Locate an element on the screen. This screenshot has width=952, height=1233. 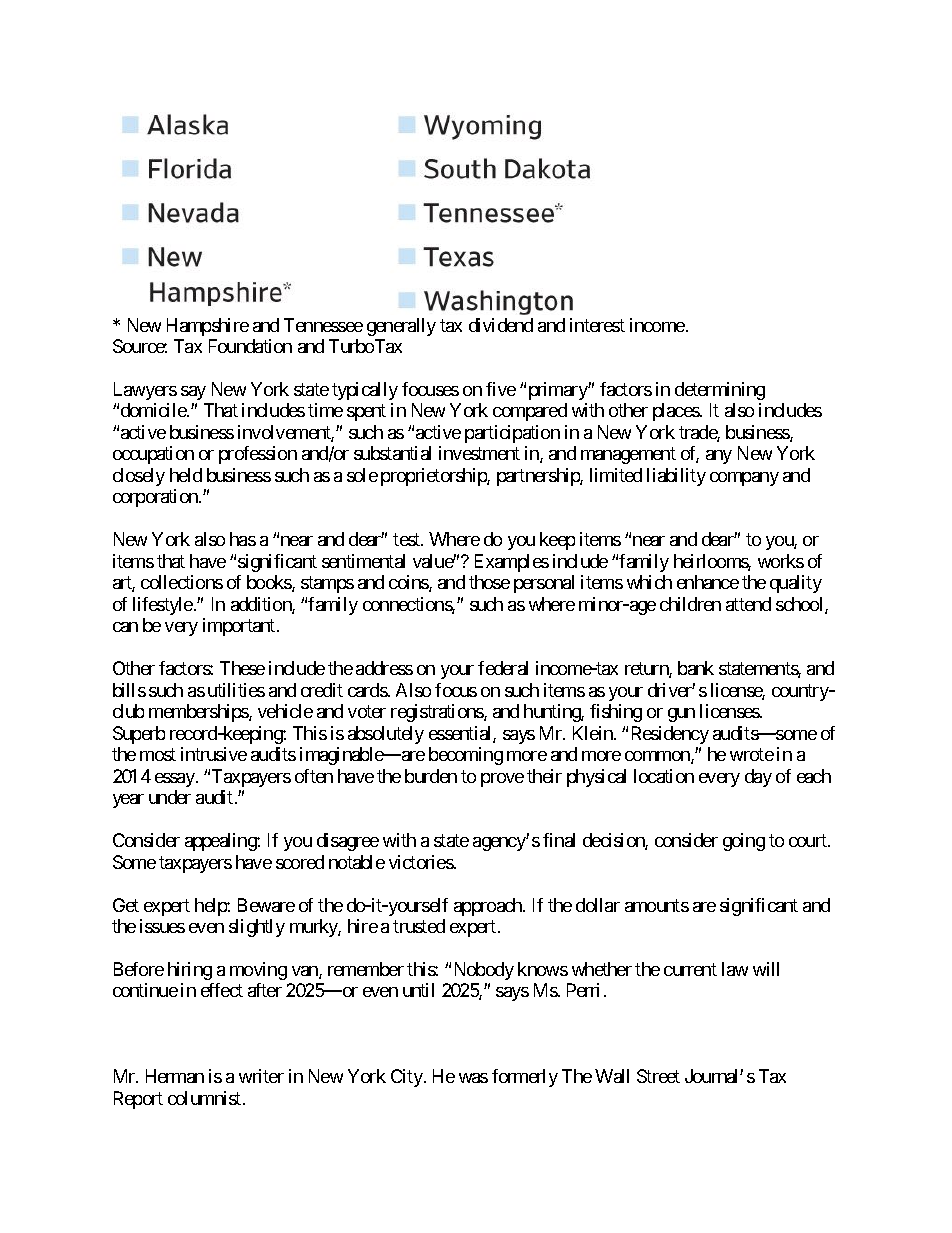
will is located at coordinates (766, 969).
